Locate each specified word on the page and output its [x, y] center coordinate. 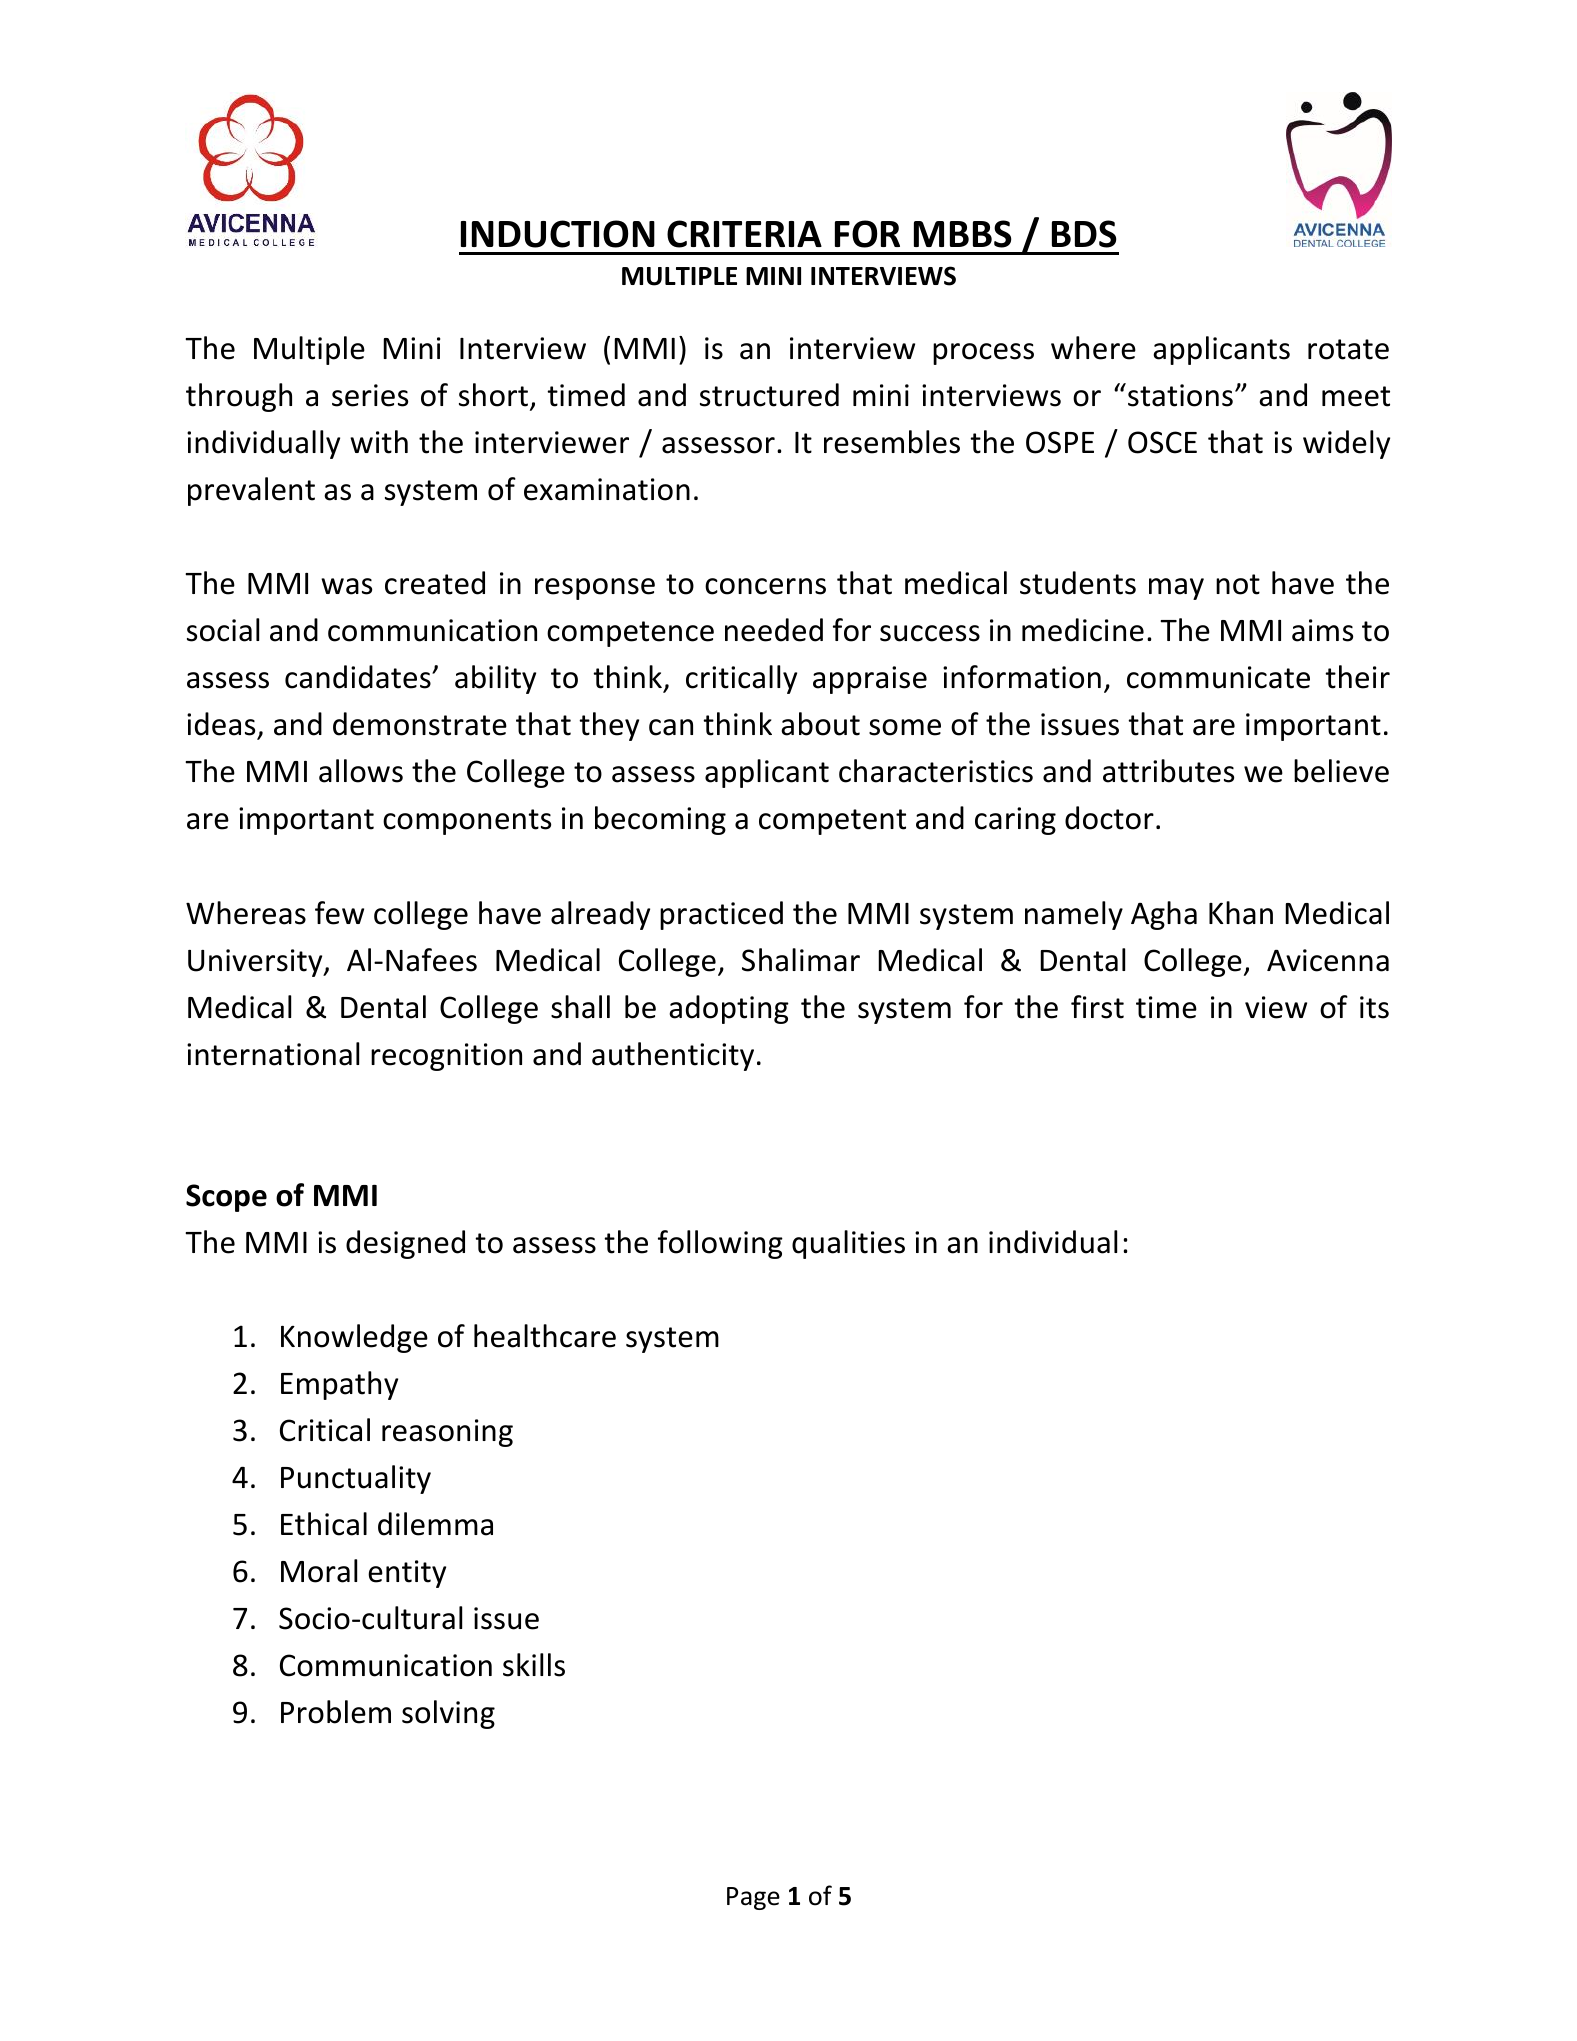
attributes [1168, 771]
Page [753, 1898]
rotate [1348, 349]
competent [832, 822]
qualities [848, 1244]
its [1374, 1007]
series [370, 395]
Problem [336, 1712]
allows [361, 771]
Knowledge [354, 1338]
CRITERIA [744, 234]
